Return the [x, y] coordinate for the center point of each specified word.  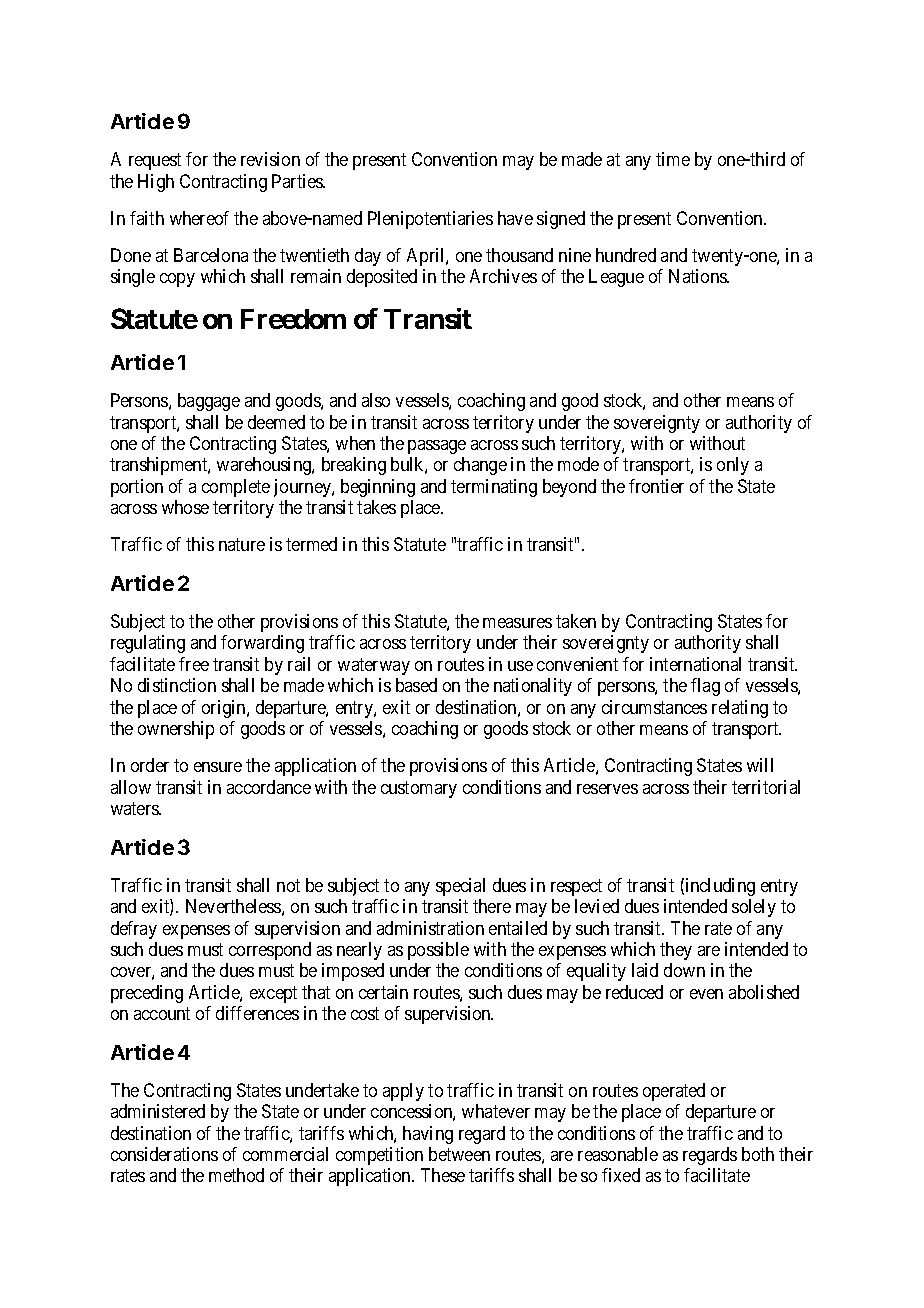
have [515, 218]
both [758, 1154]
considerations [164, 1154]
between [459, 1154]
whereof [199, 218]
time [673, 159]
